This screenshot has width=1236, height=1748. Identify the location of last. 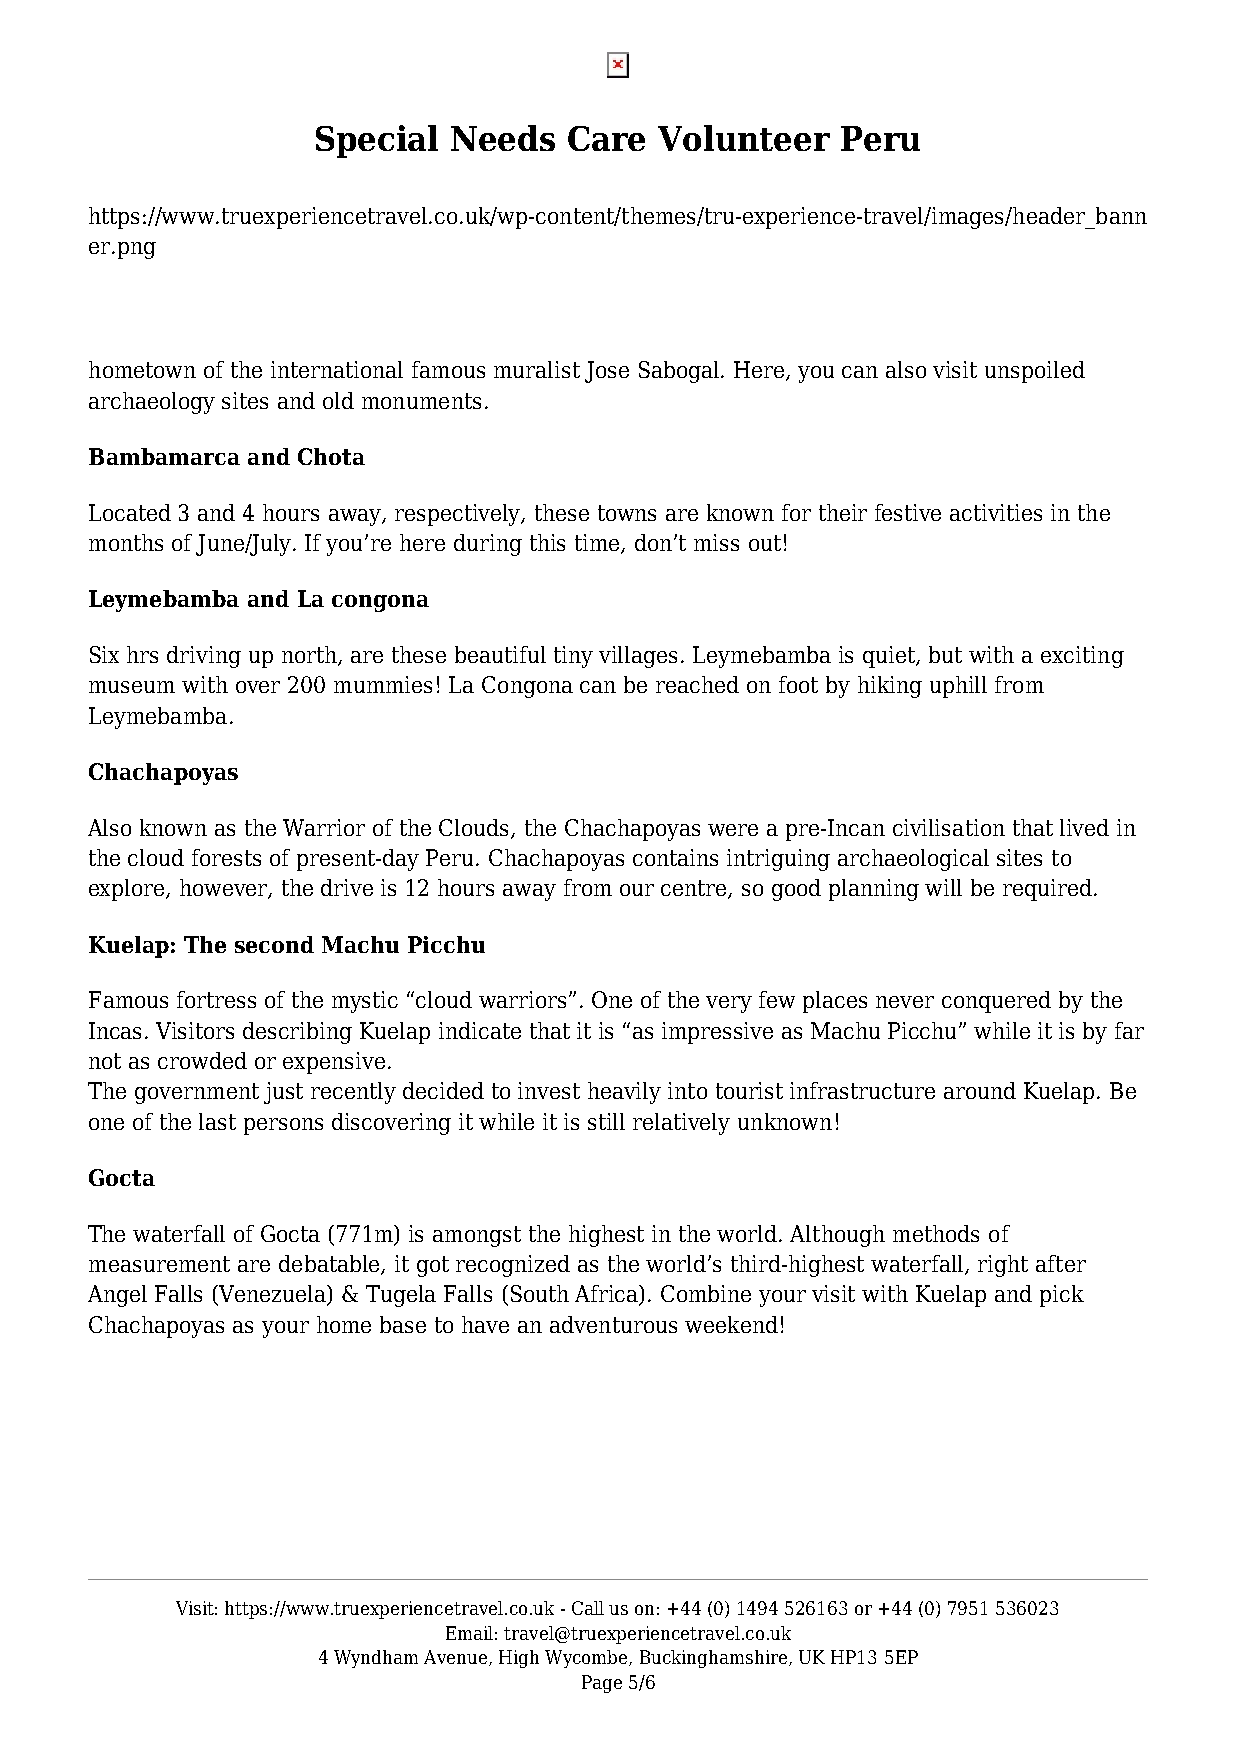
(217, 1121).
